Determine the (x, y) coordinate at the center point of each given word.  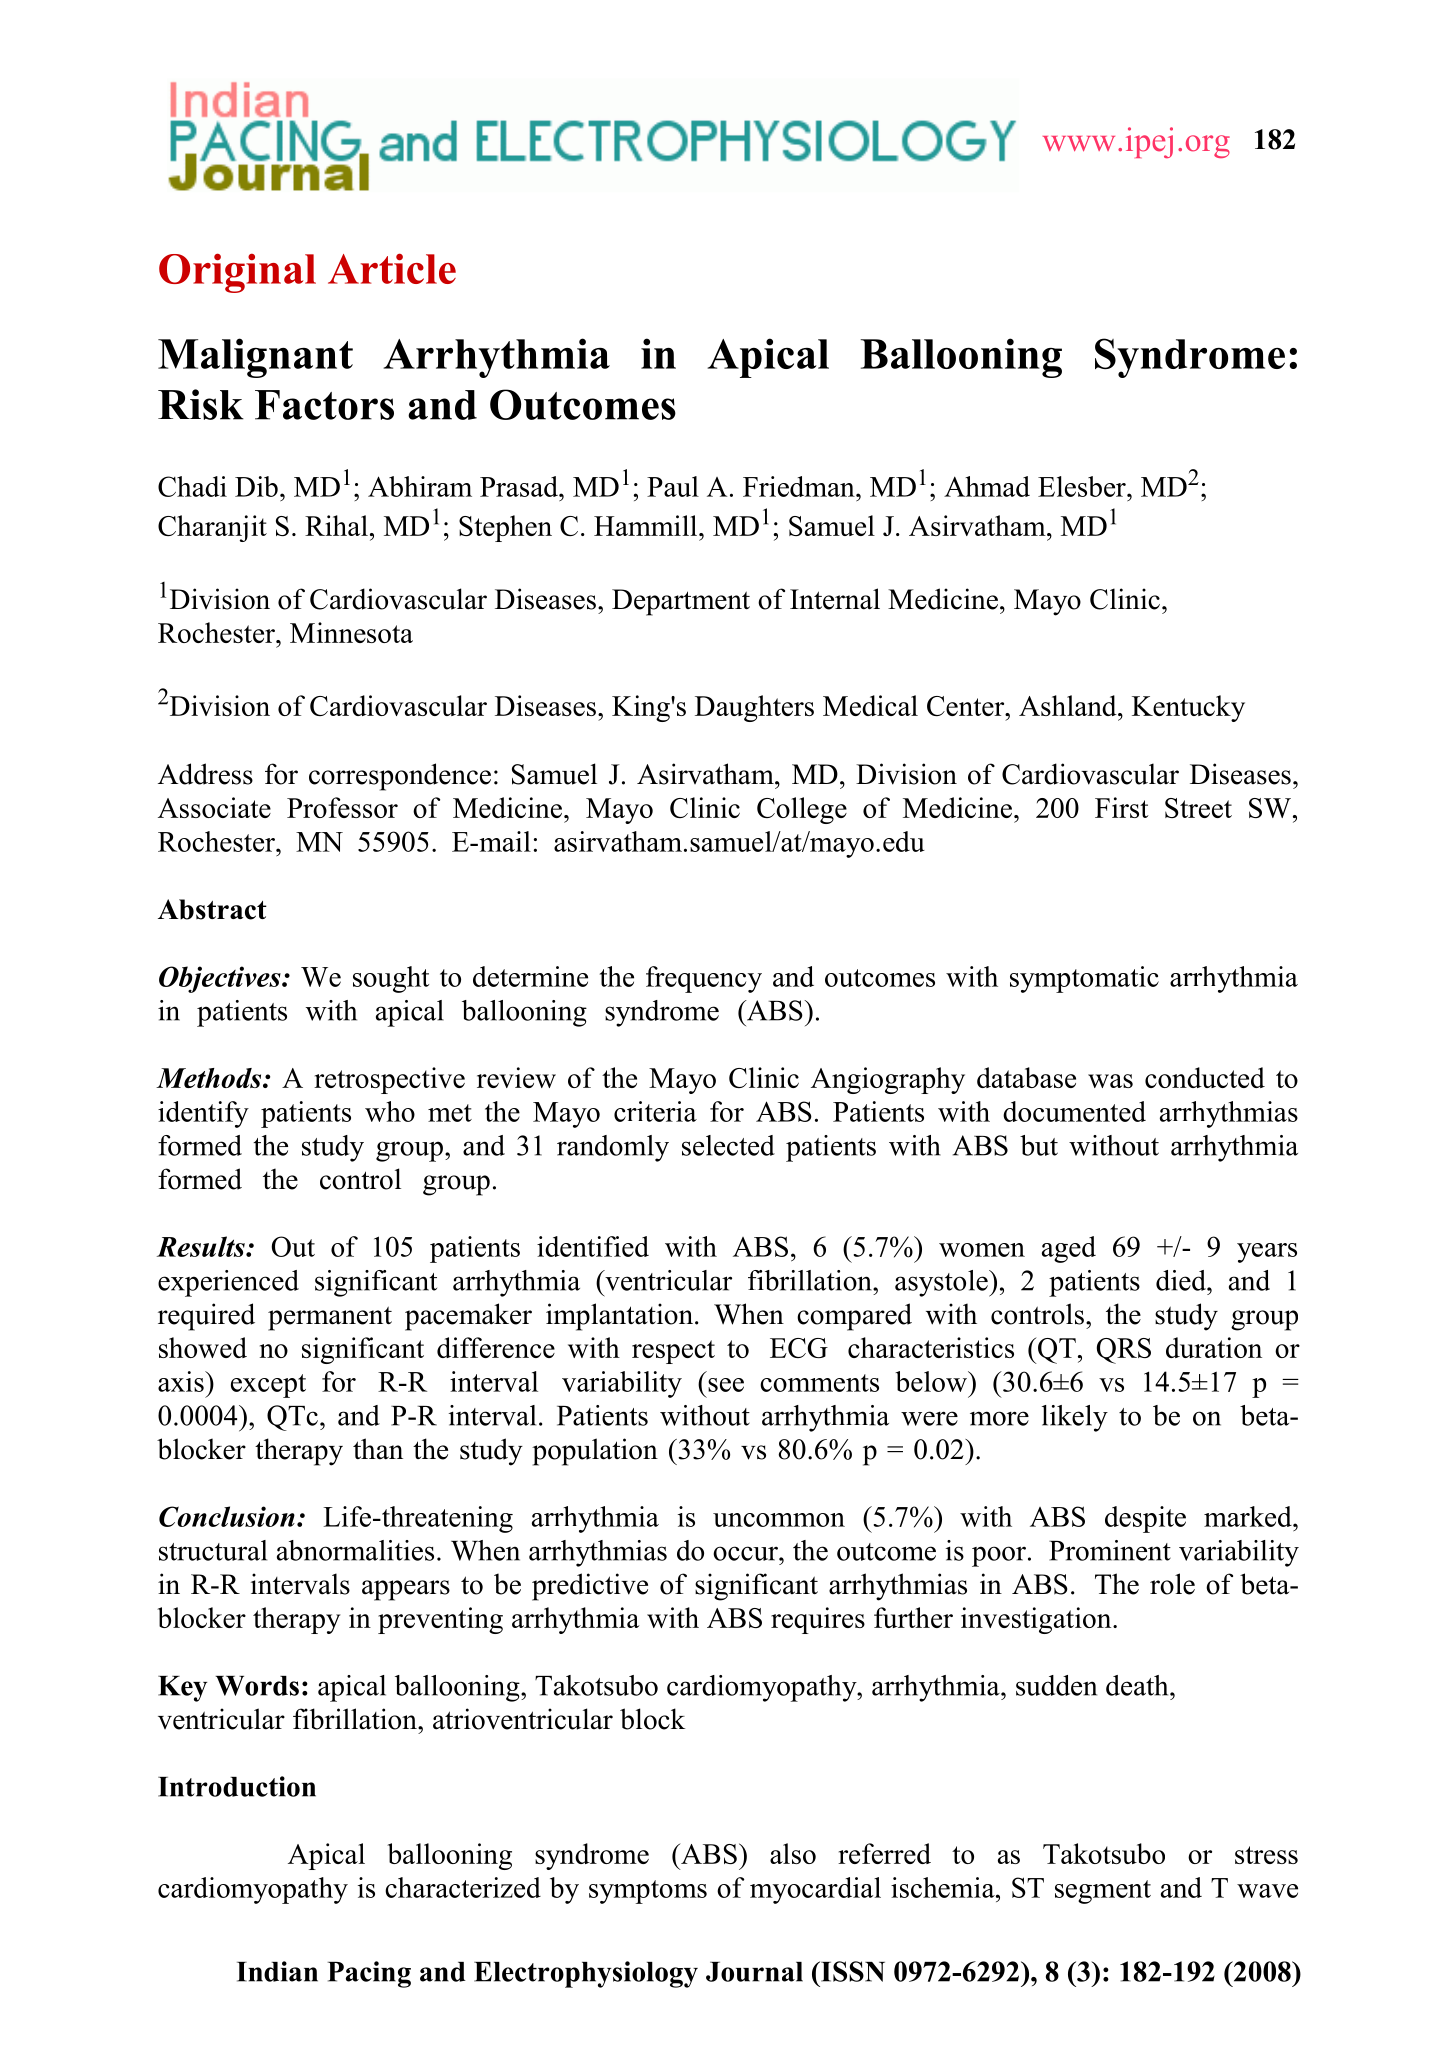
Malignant (255, 358)
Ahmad (987, 486)
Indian (277, 1971)
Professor (342, 807)
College (802, 810)
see (726, 1385)
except (268, 1386)
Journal (754, 1972)
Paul (673, 486)
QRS (1124, 1351)
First (1122, 807)
